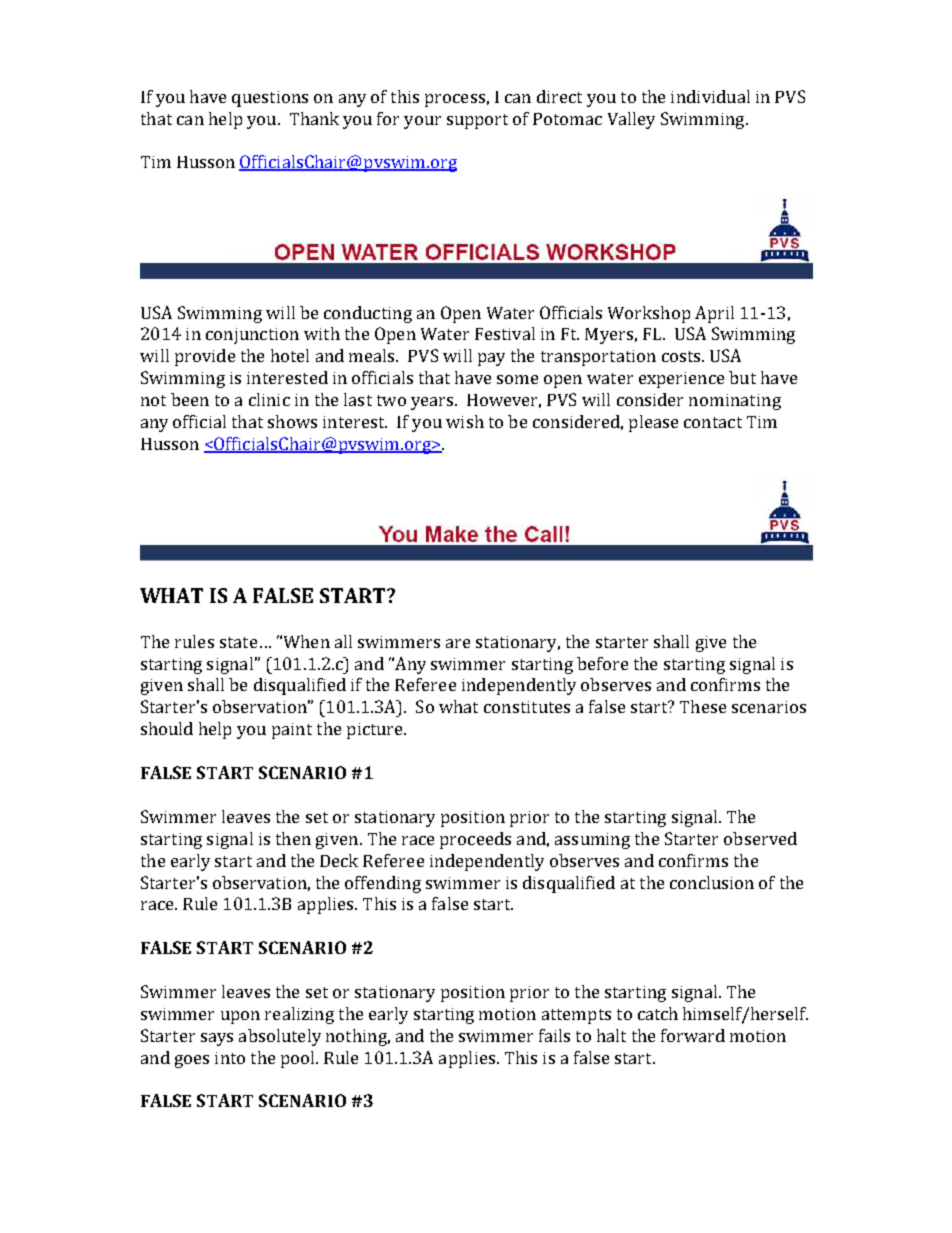  What do you see at coordinates (477, 121) in the screenshot?
I see `support` at bounding box center [477, 121].
